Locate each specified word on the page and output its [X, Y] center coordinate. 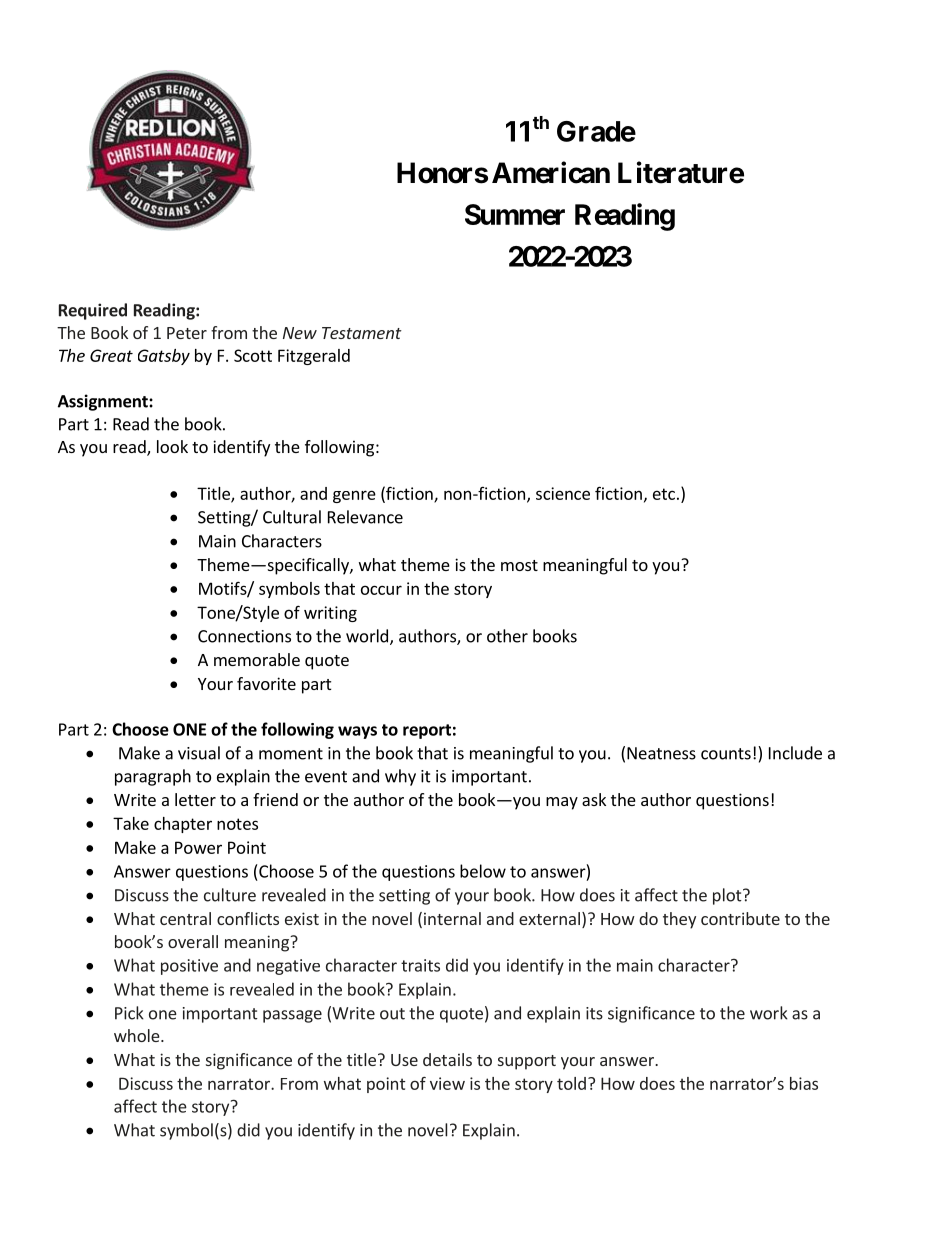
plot [728, 896]
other [507, 636]
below [483, 871]
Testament [362, 333]
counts [726, 754]
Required [93, 311]
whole [138, 1035]
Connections [244, 636]
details [447, 1059]
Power [198, 847]
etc [664, 494]
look [172, 446]
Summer [515, 214]
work [769, 1013]
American [551, 172]
